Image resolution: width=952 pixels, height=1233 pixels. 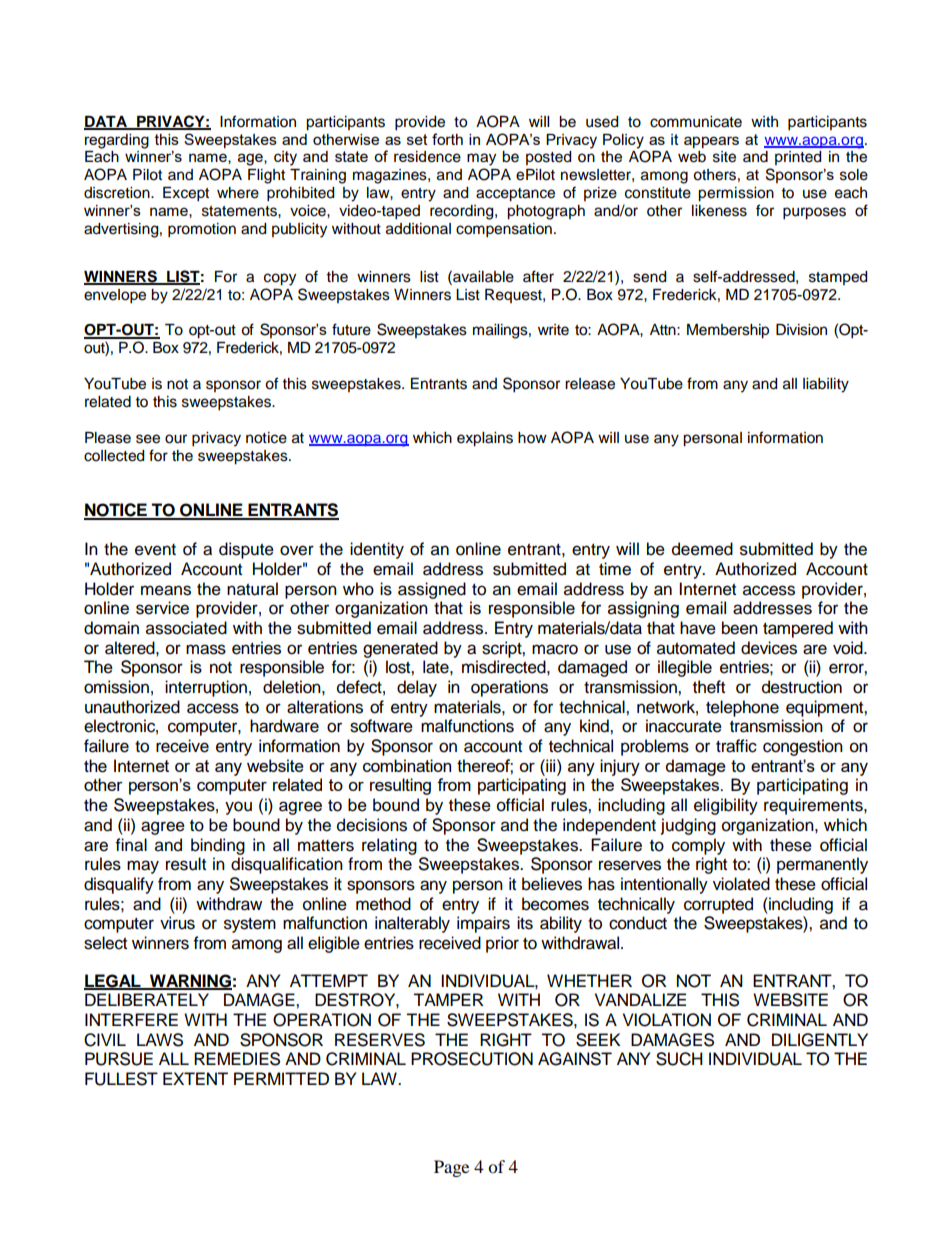 What do you see at coordinates (726, 806) in the page?
I see `eligibility` at bounding box center [726, 806].
